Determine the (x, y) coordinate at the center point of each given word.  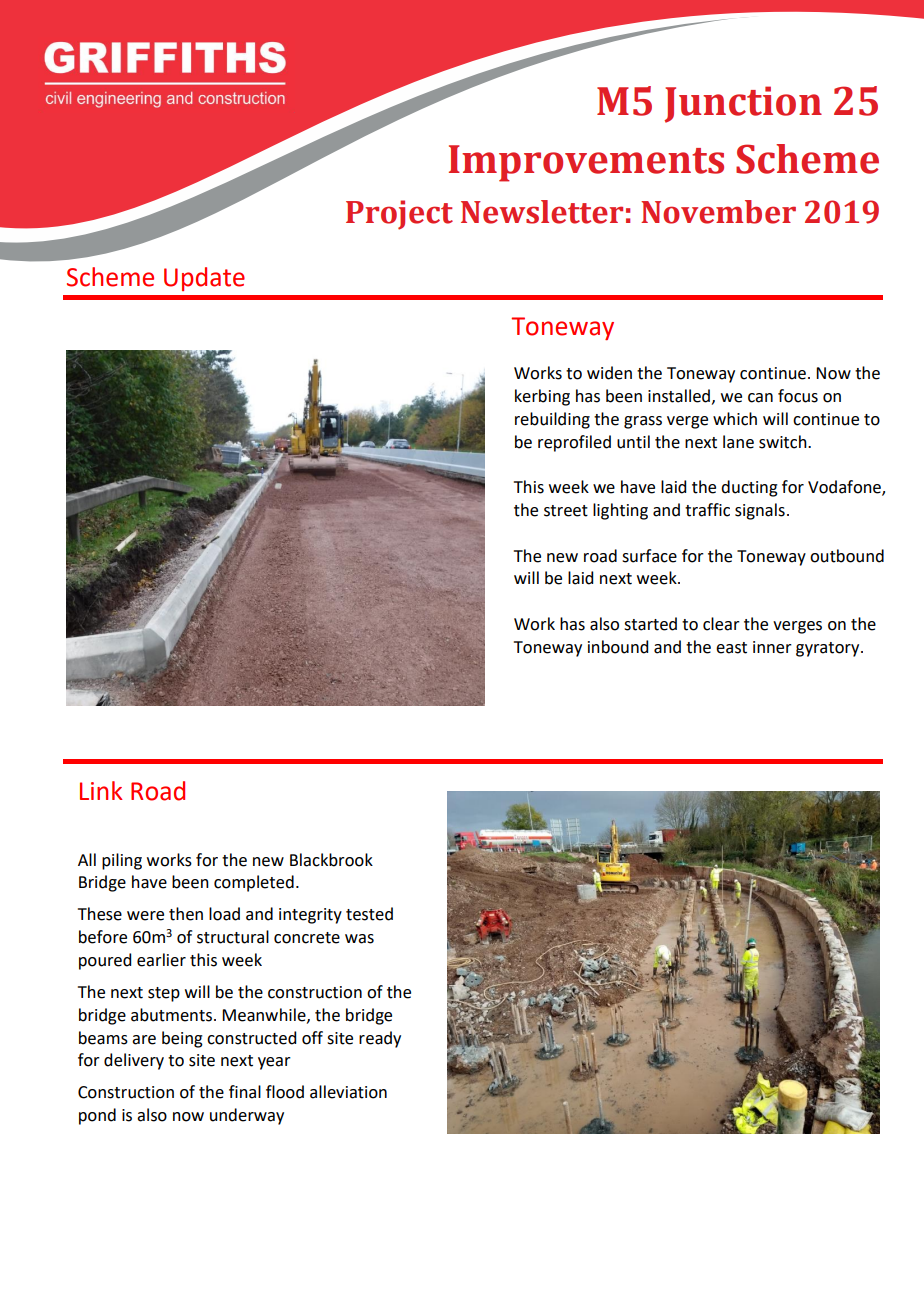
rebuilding (552, 420)
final (245, 1092)
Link (101, 790)
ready (380, 1039)
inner (772, 647)
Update (204, 279)
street (566, 511)
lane (738, 442)
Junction (743, 104)
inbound (618, 647)
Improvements (586, 163)
